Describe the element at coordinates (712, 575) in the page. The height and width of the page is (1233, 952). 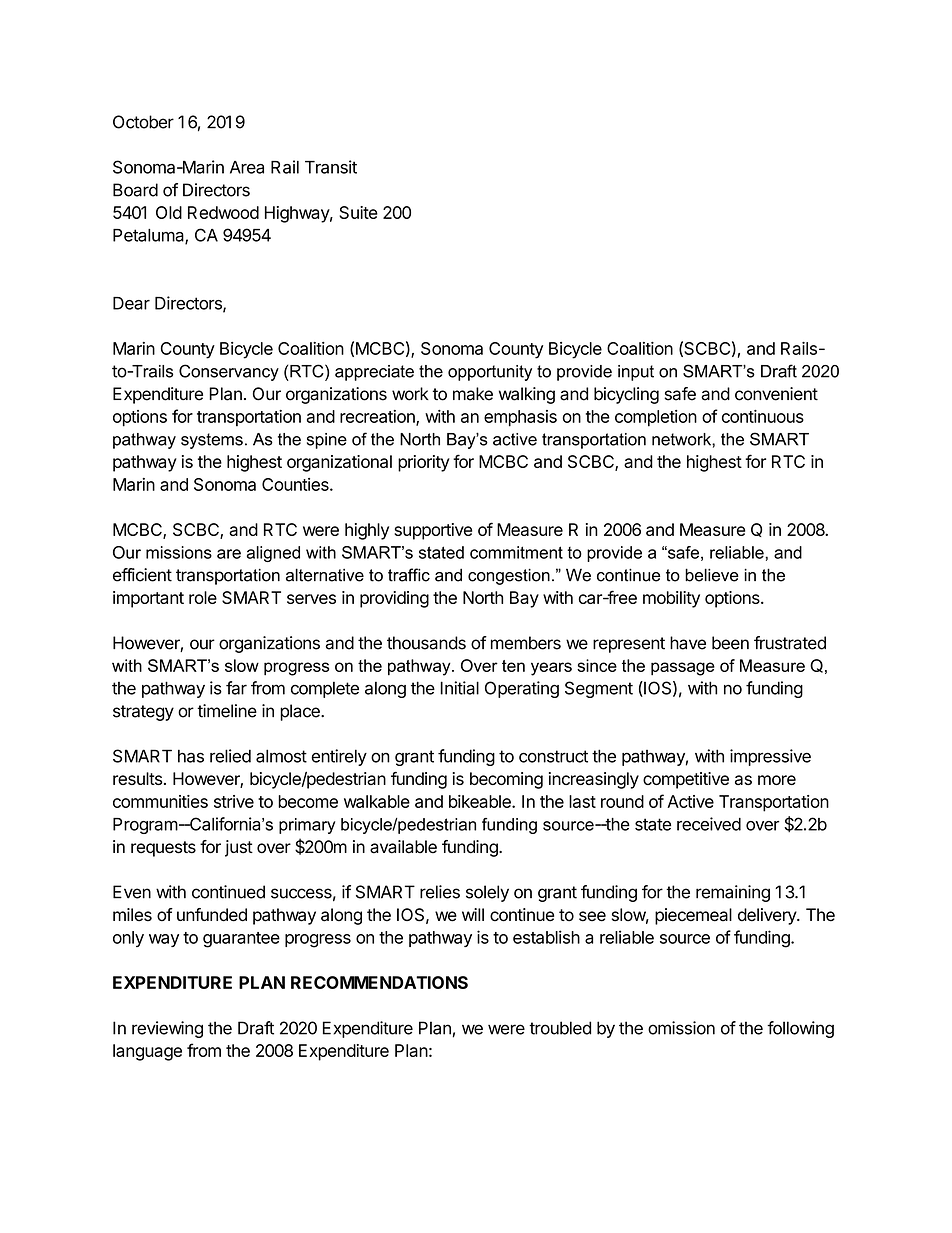
I see `believe` at that location.
